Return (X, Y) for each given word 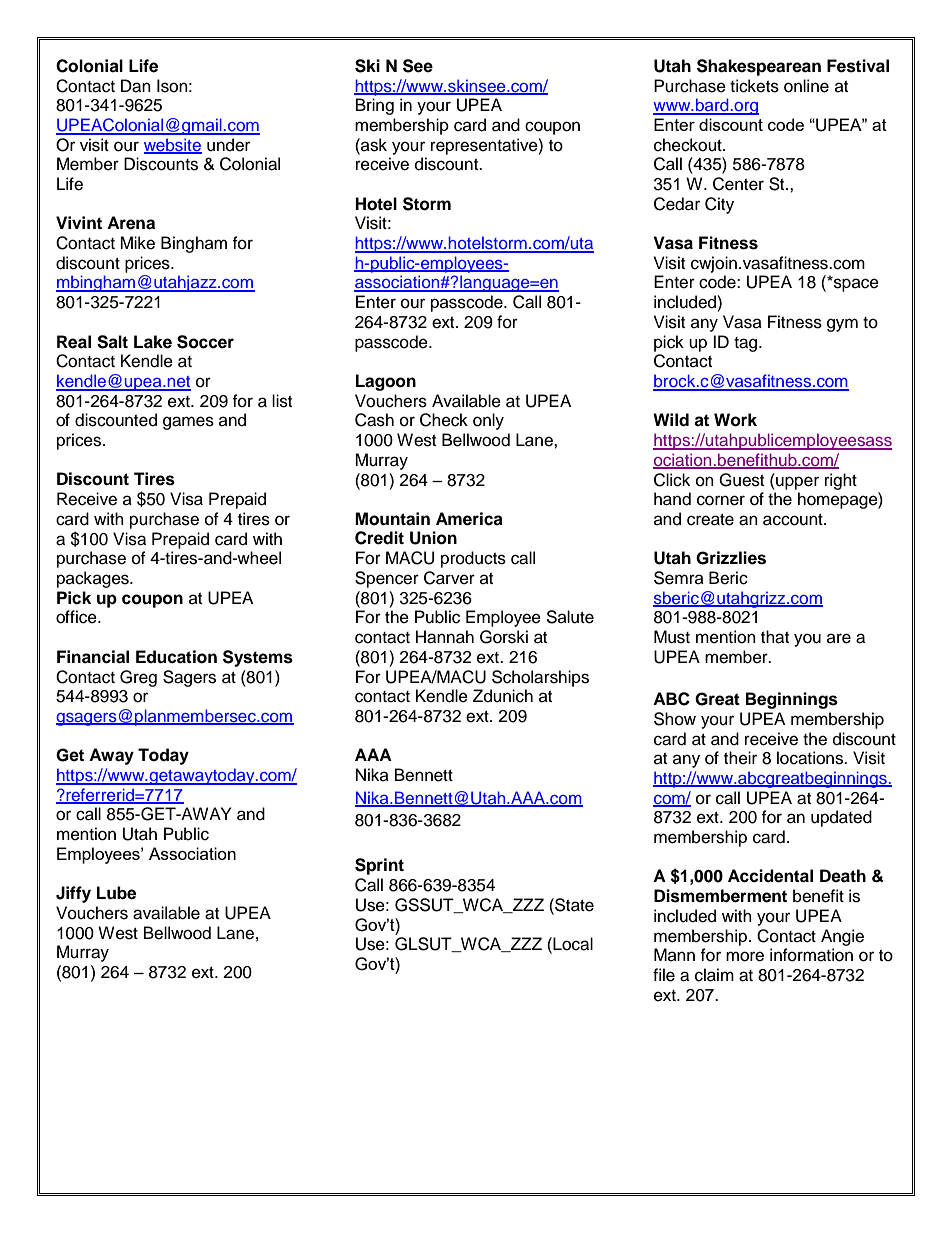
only (488, 421)
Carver (449, 578)
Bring (375, 106)
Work (735, 420)
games (188, 423)
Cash (374, 420)
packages (94, 579)
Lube (116, 893)
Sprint (379, 866)
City (719, 205)
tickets (754, 86)
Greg (138, 678)
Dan (136, 86)
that (775, 637)
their (740, 758)
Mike (137, 243)
